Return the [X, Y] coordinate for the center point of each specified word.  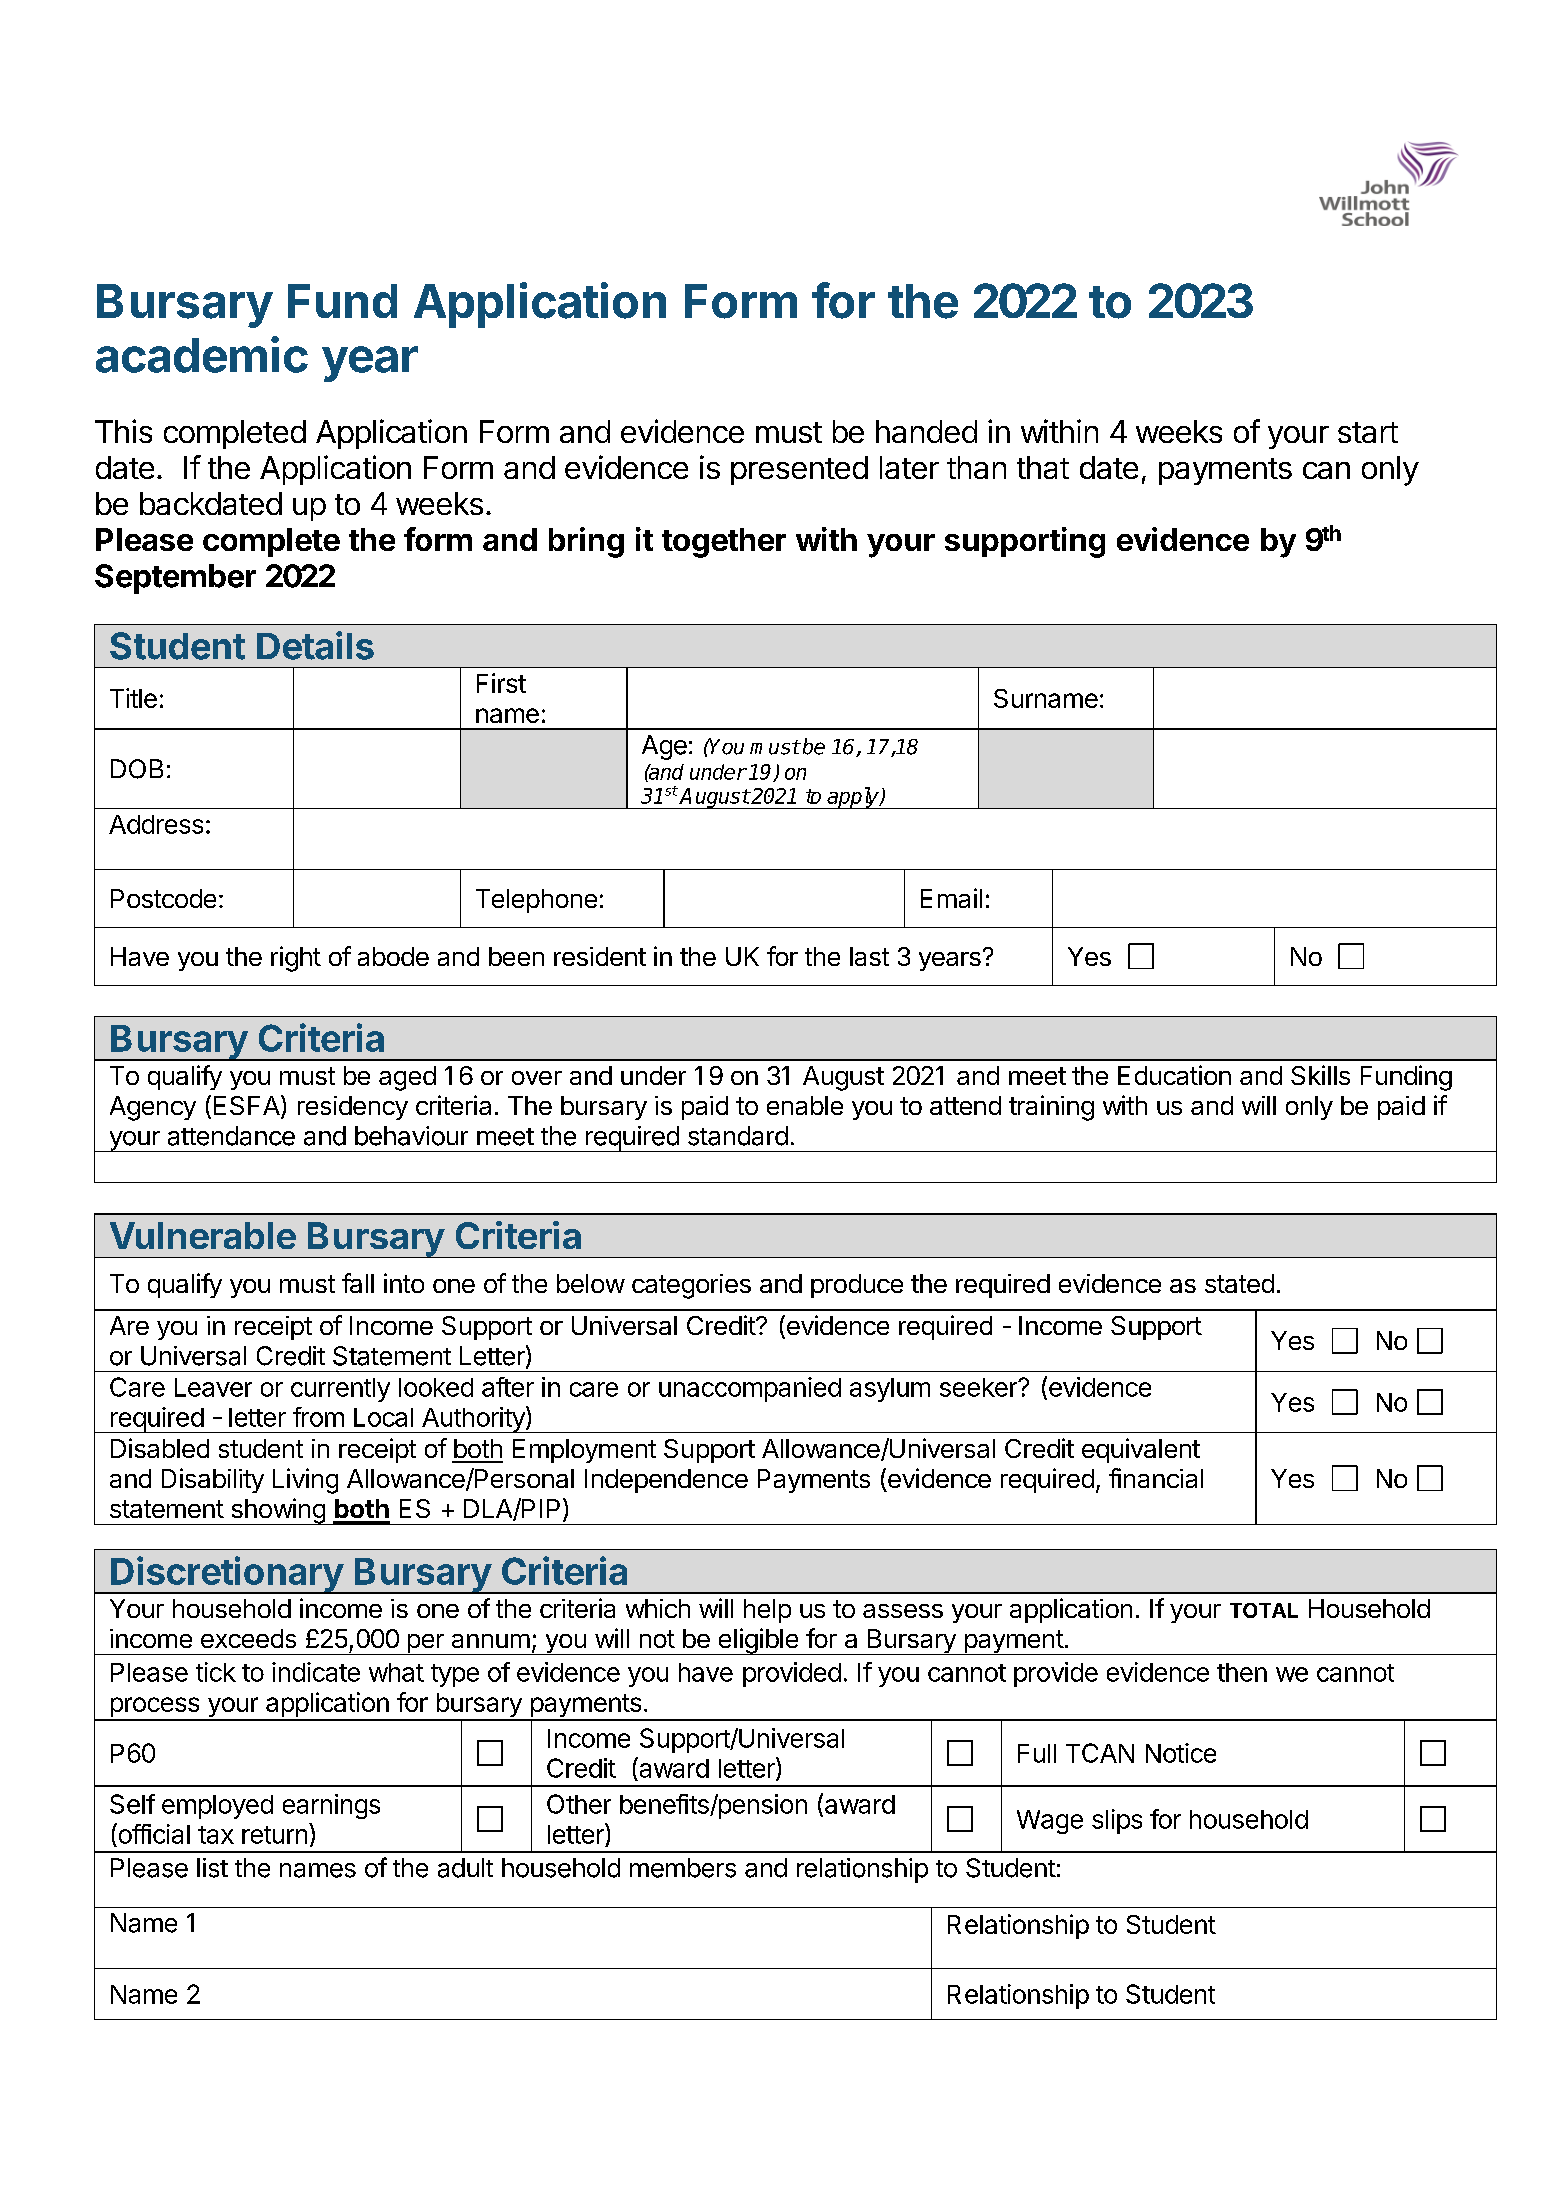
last [869, 956]
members [683, 1868]
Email [951, 898]
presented [799, 470]
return [274, 1835]
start [1368, 432]
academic [202, 354]
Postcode [163, 898]
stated [1239, 1283]
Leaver [213, 1387]
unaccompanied [750, 1389]
